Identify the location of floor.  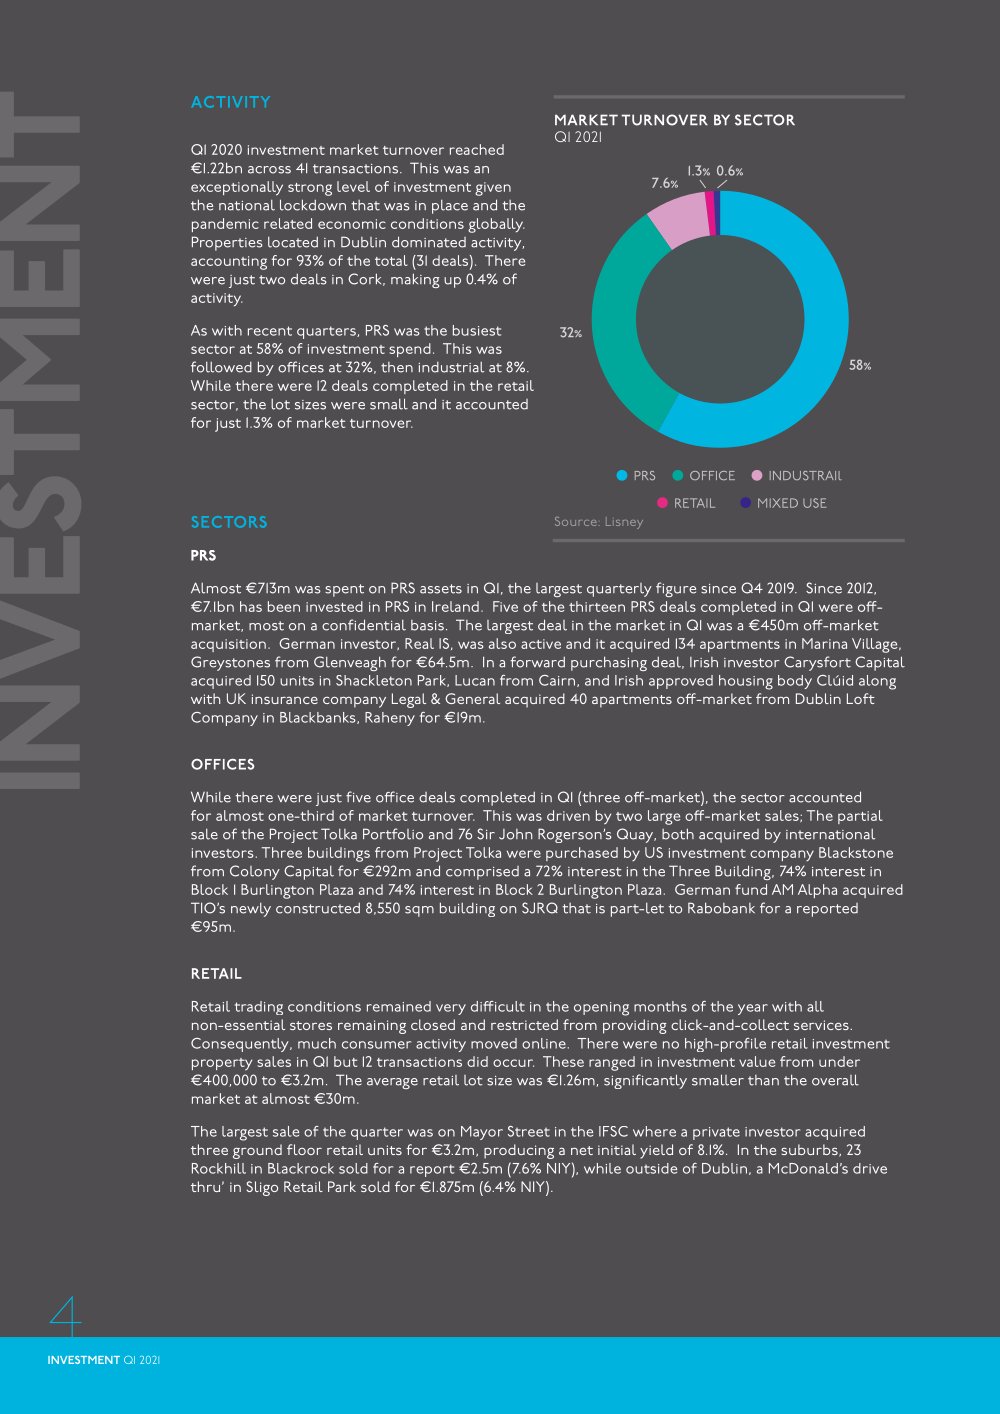
(304, 1149).
